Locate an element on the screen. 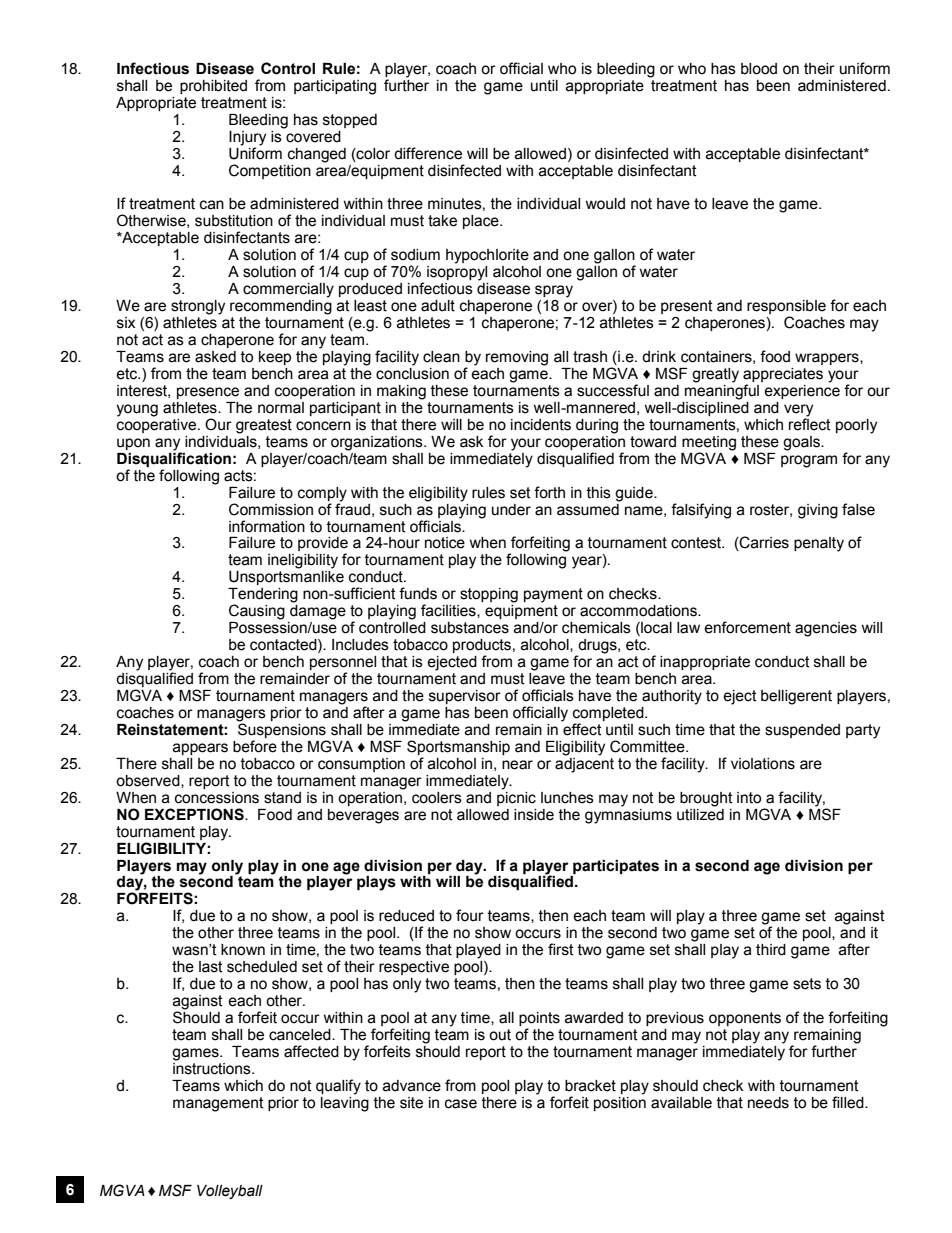  Causing is located at coordinates (257, 612).
